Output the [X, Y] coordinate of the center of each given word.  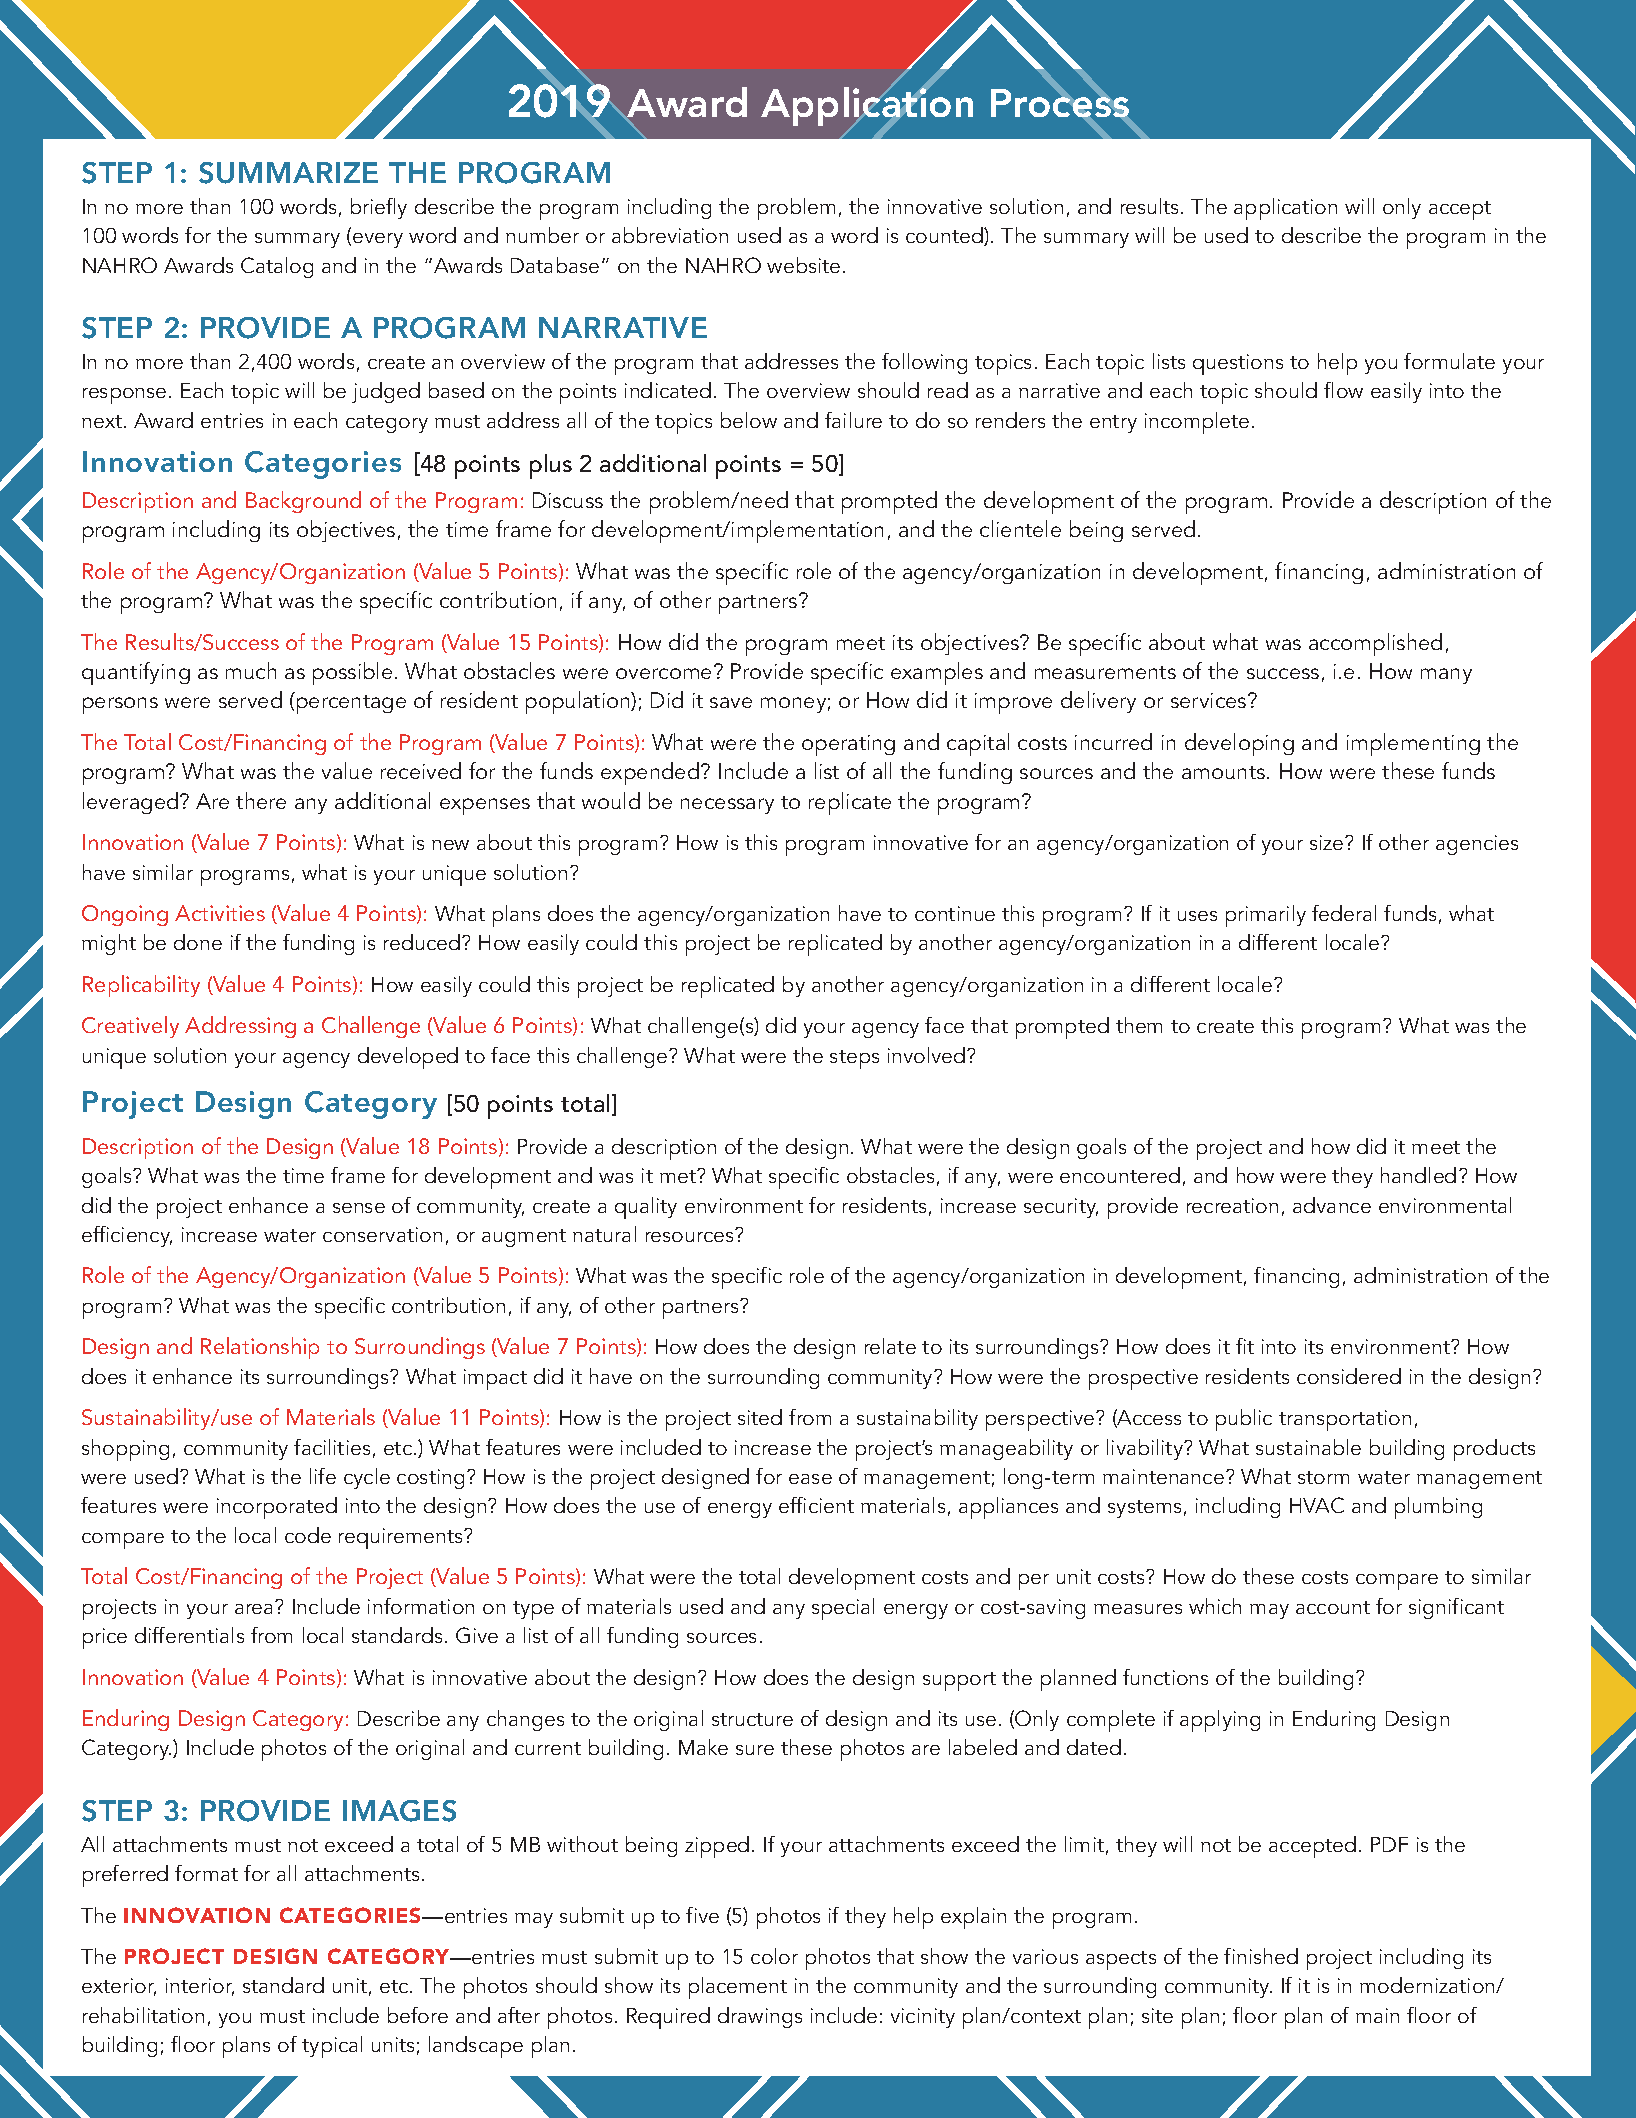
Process [1061, 103]
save [731, 702]
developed [408, 1058]
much [251, 670]
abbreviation [670, 235]
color [774, 1956]
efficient [816, 1505]
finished [1261, 1956]
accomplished [1375, 644]
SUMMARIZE [288, 173]
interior [200, 1987]
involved [926, 1055]
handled [1418, 1175]
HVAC [1317, 1505]
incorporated [277, 1508]
